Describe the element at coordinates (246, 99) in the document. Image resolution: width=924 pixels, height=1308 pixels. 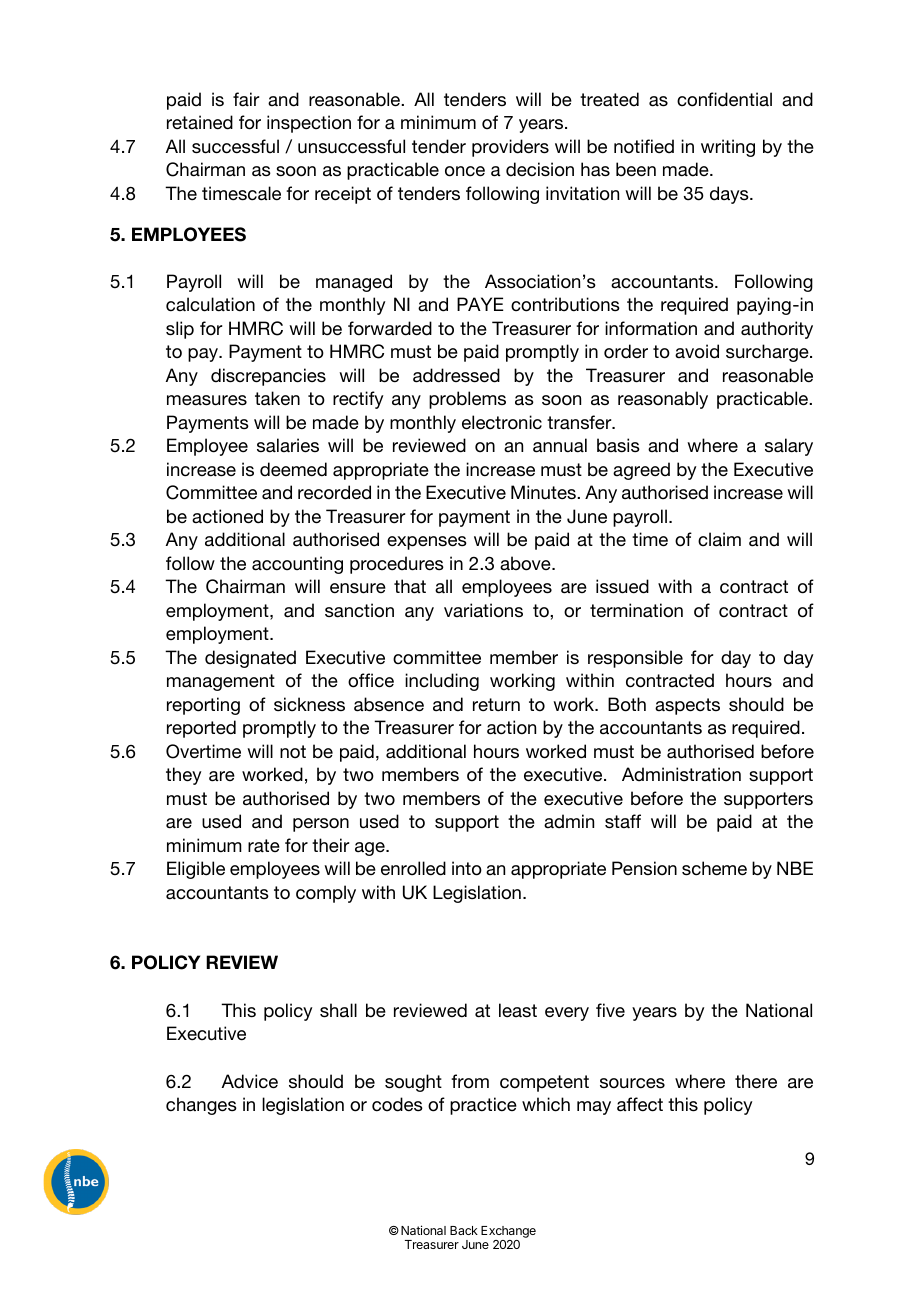
I see `fair` at that location.
